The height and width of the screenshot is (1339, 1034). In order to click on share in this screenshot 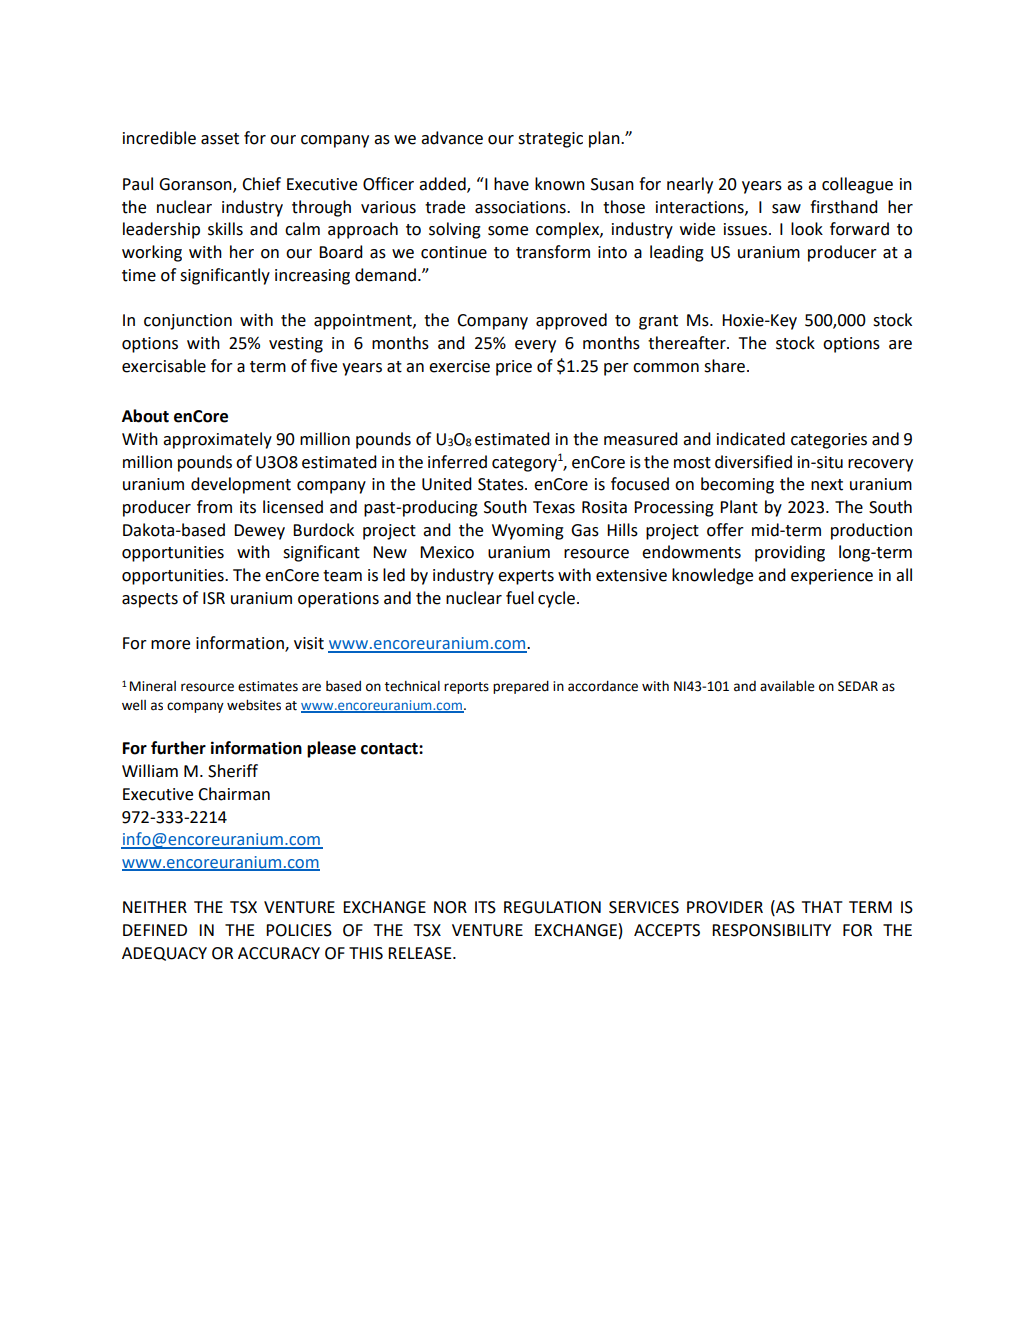, I will do `click(724, 366)`.
